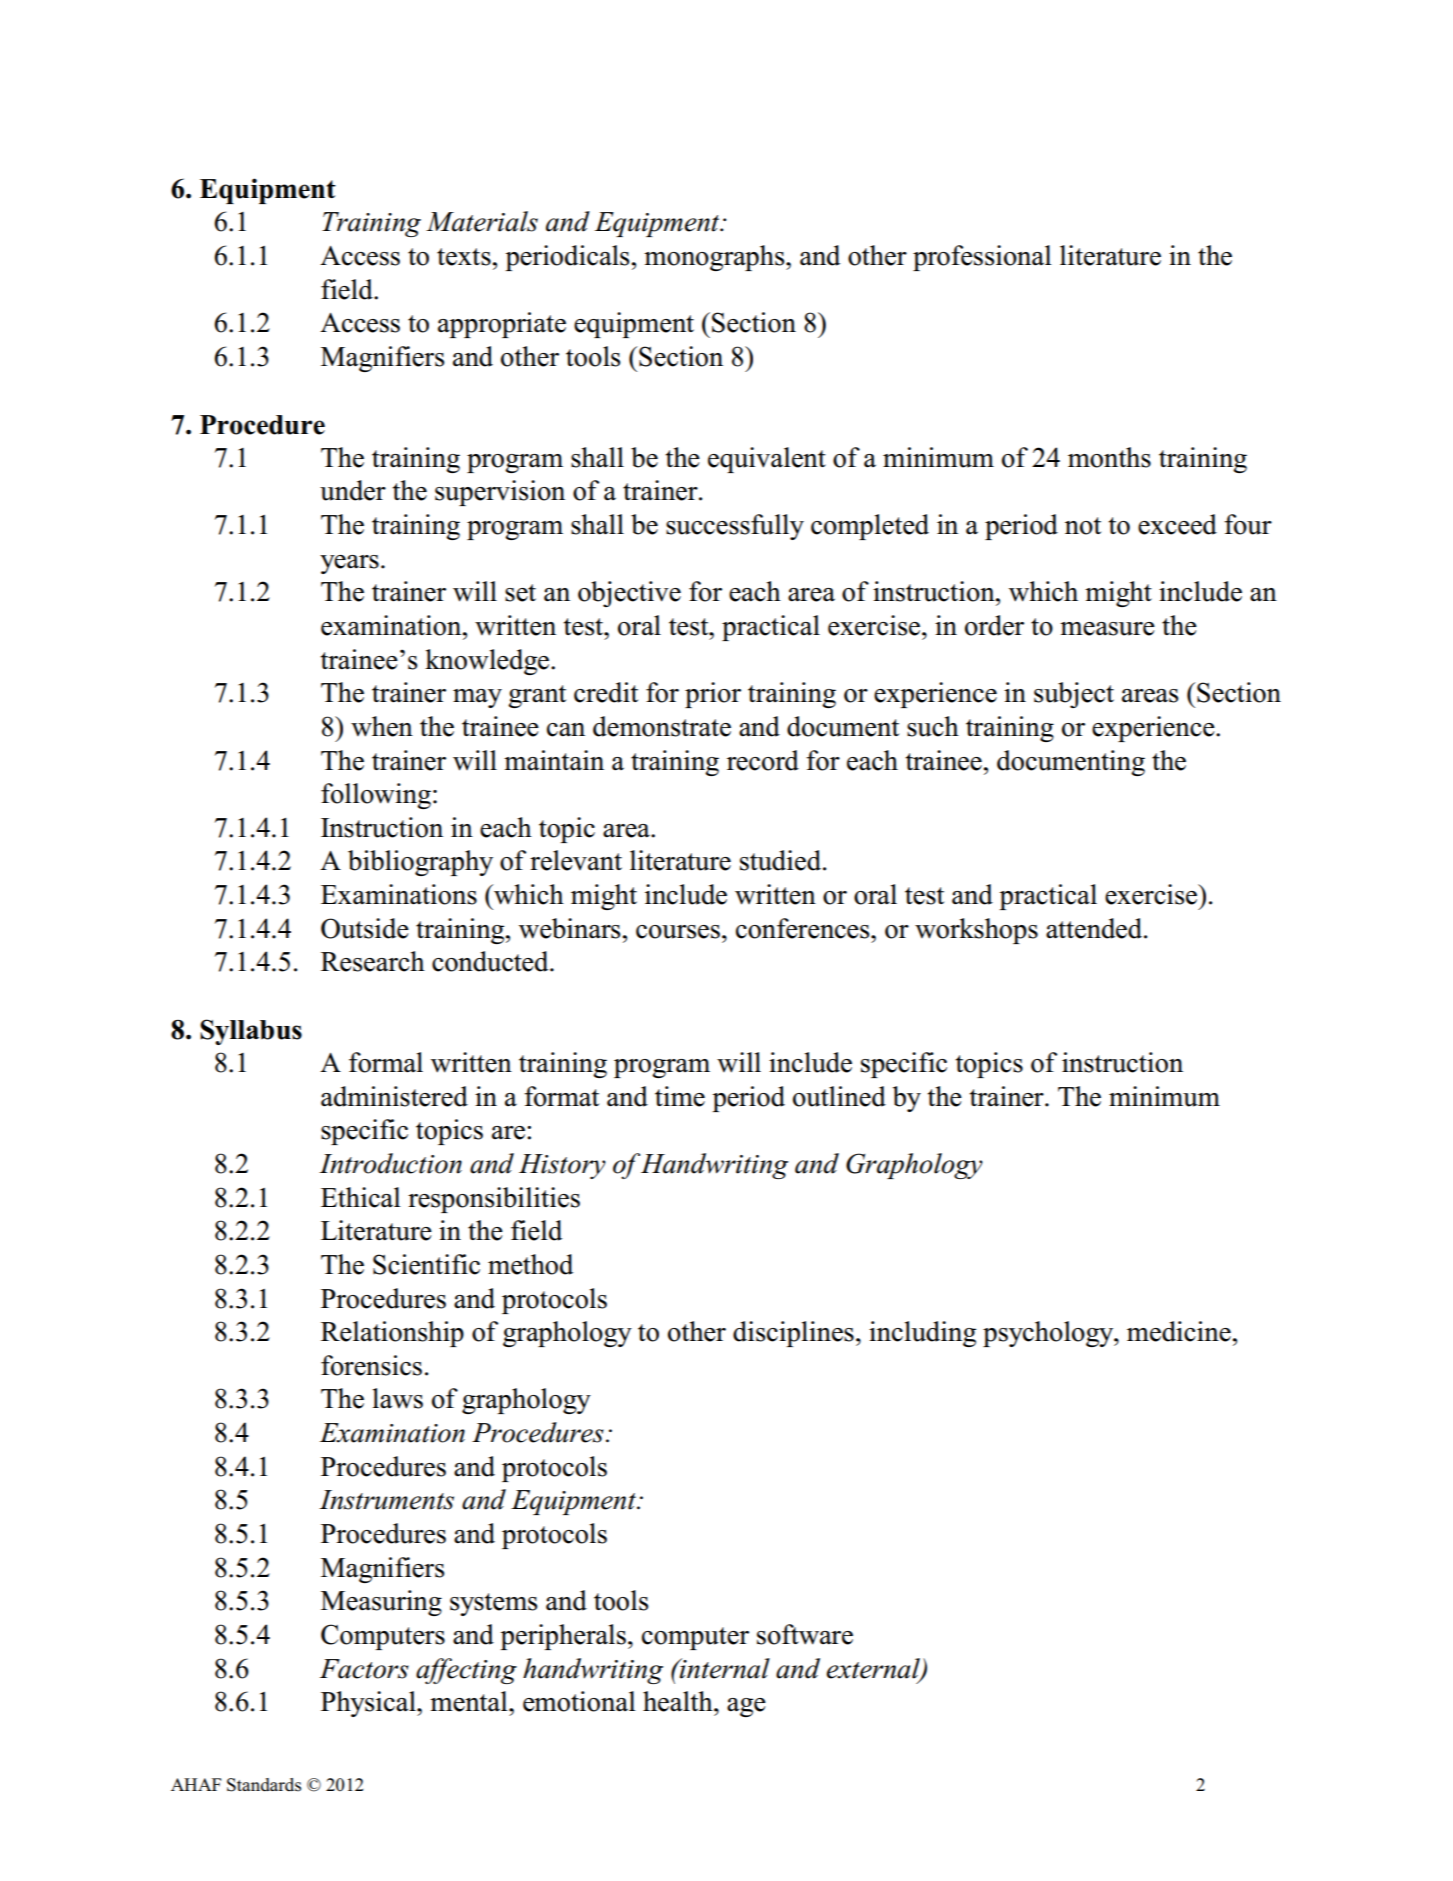 Image resolution: width=1453 pixels, height=1881 pixels. Describe the element at coordinates (804, 928) in the document. I see `conferences` at that location.
